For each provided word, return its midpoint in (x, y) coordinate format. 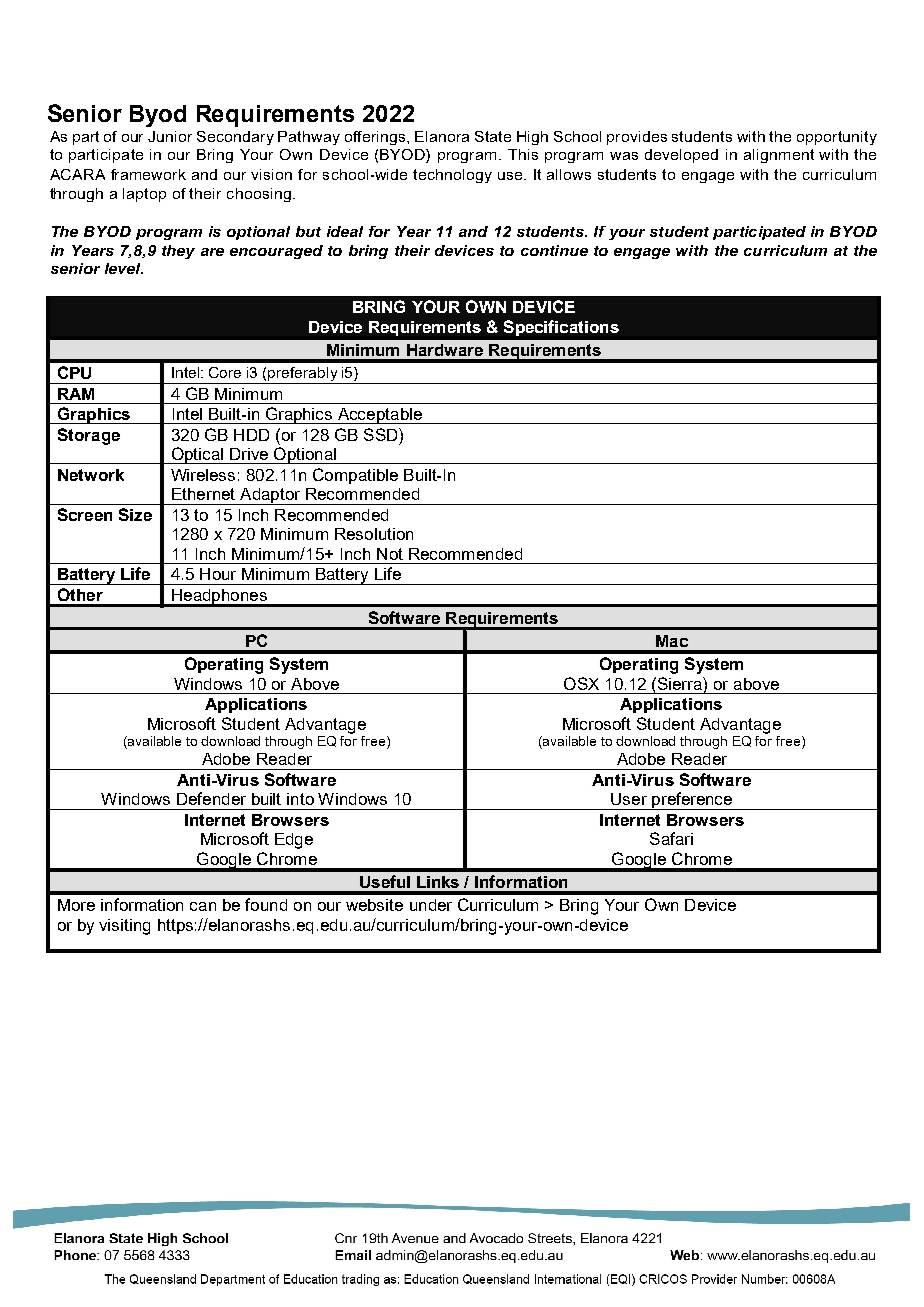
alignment (779, 156)
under (431, 905)
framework (148, 174)
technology (452, 176)
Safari (671, 838)
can (203, 906)
